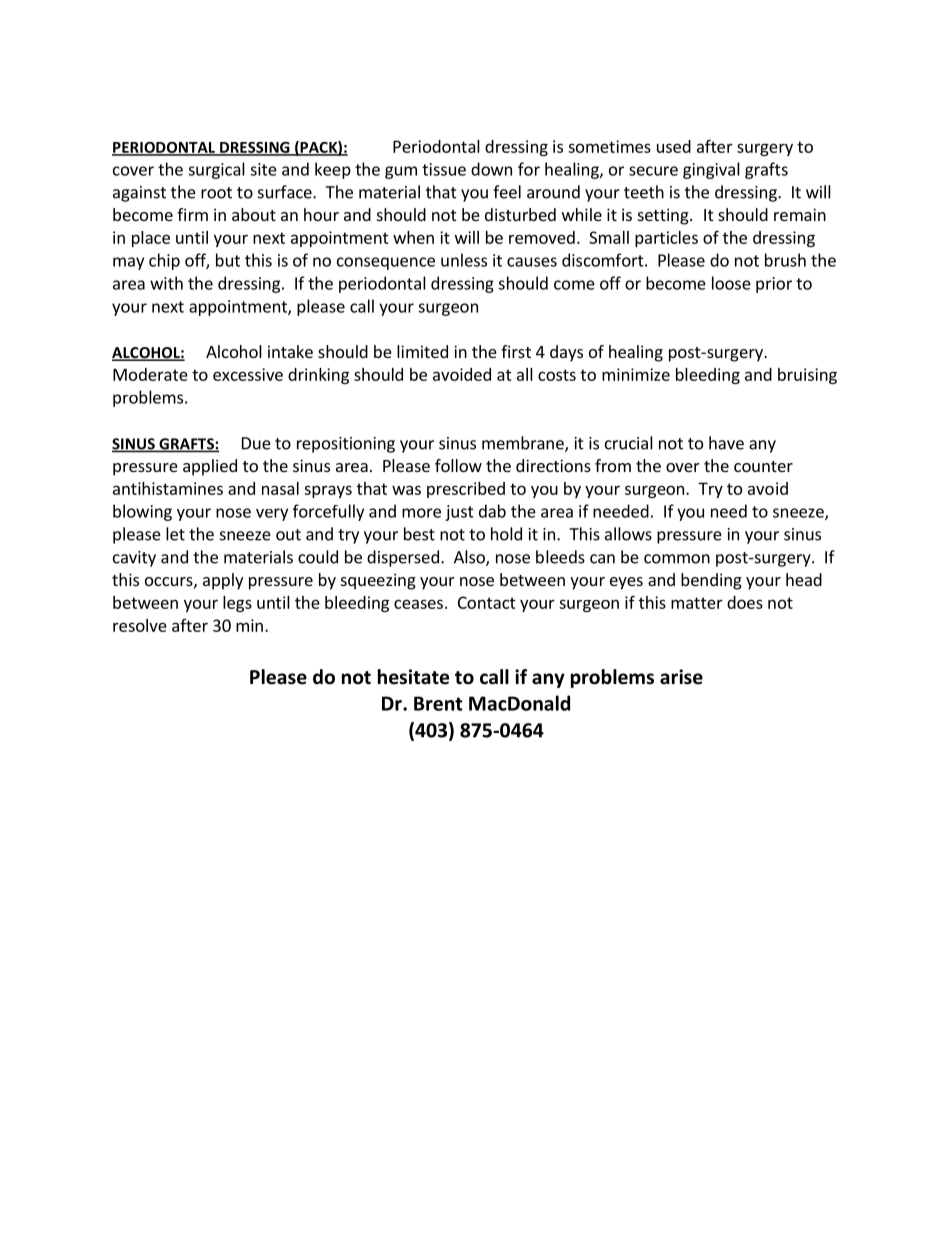 The image size is (952, 1233). I want to click on down, so click(491, 169).
